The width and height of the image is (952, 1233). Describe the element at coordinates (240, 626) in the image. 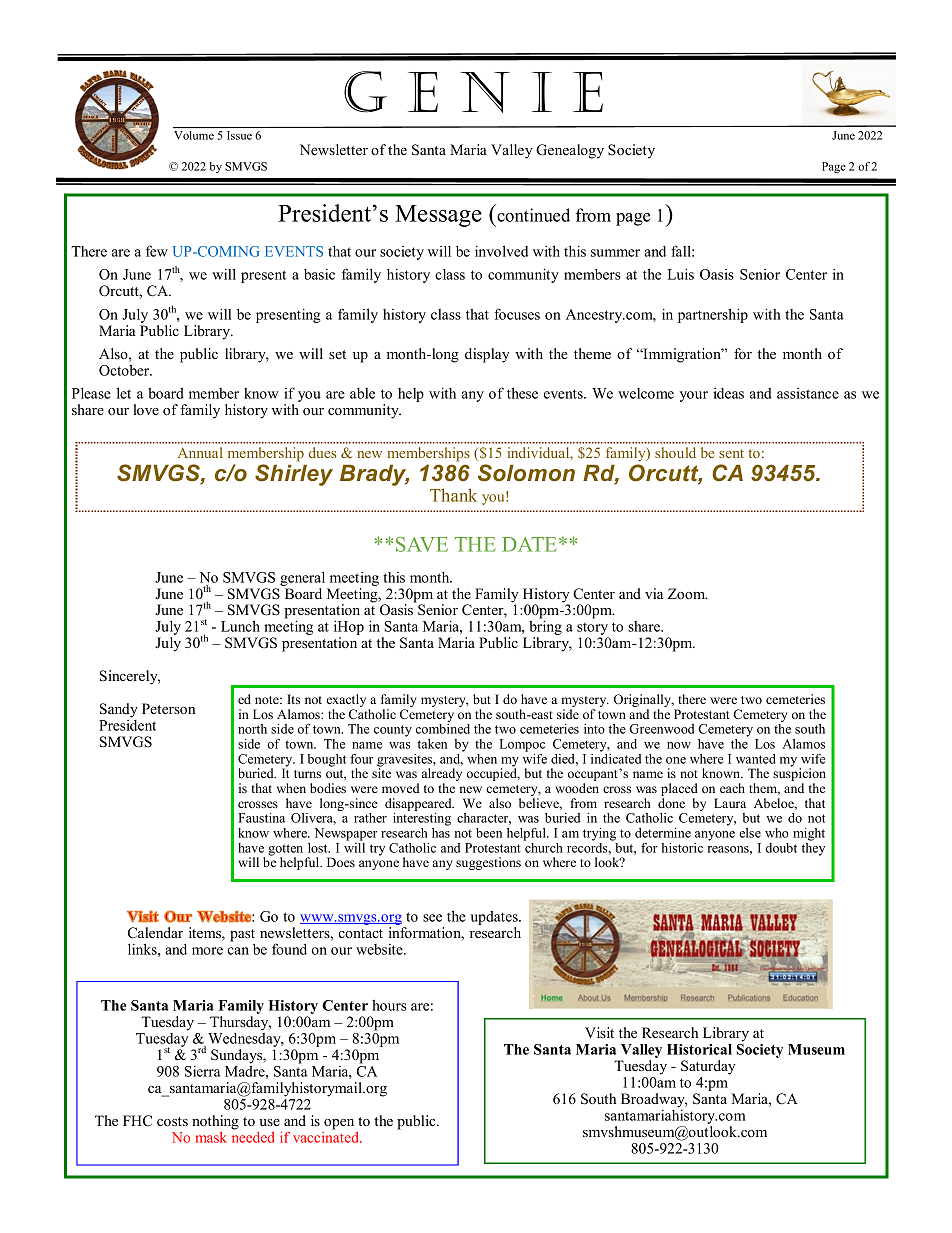

I see `Lunch` at that location.
